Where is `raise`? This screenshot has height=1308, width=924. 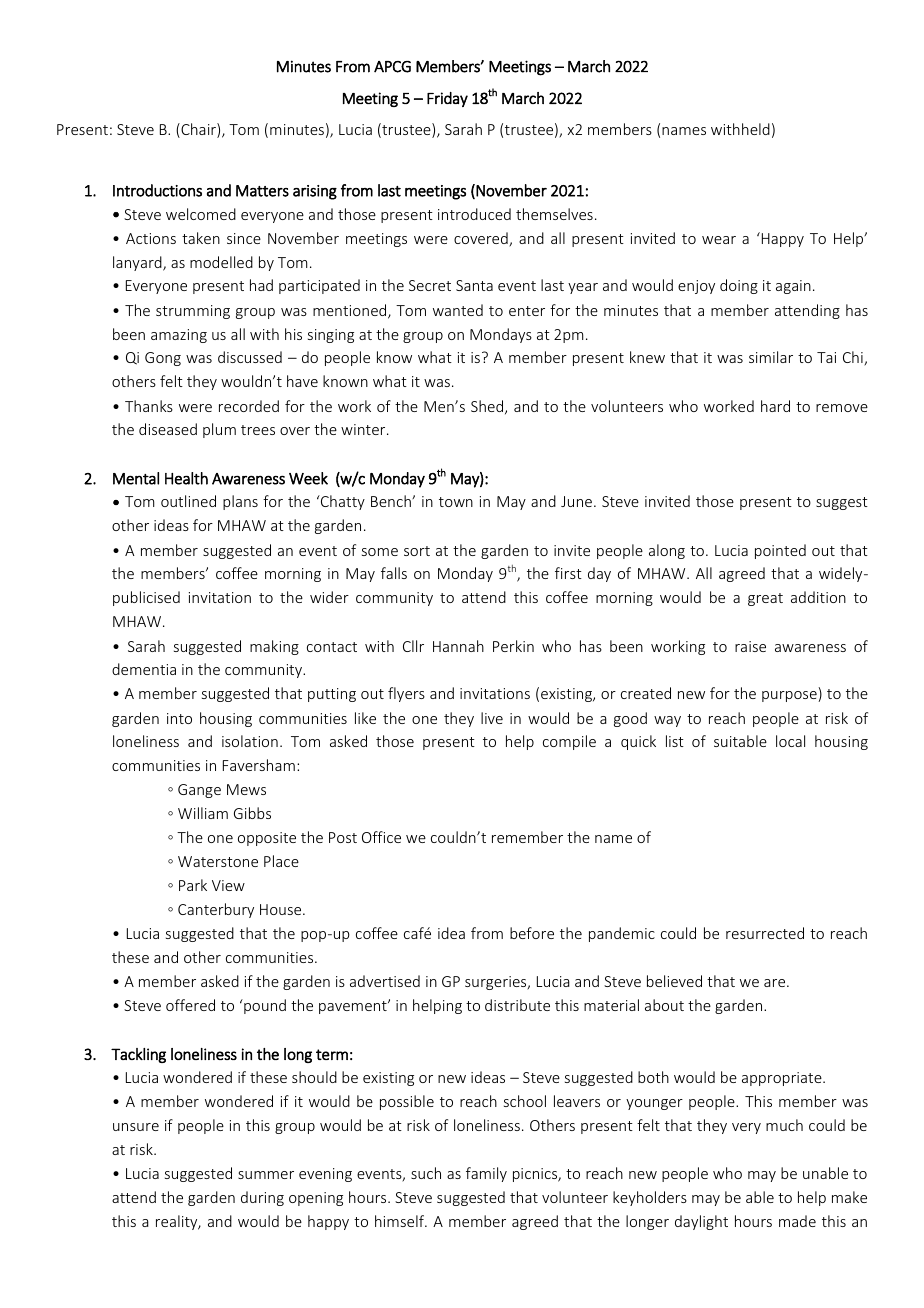 raise is located at coordinates (750, 646).
